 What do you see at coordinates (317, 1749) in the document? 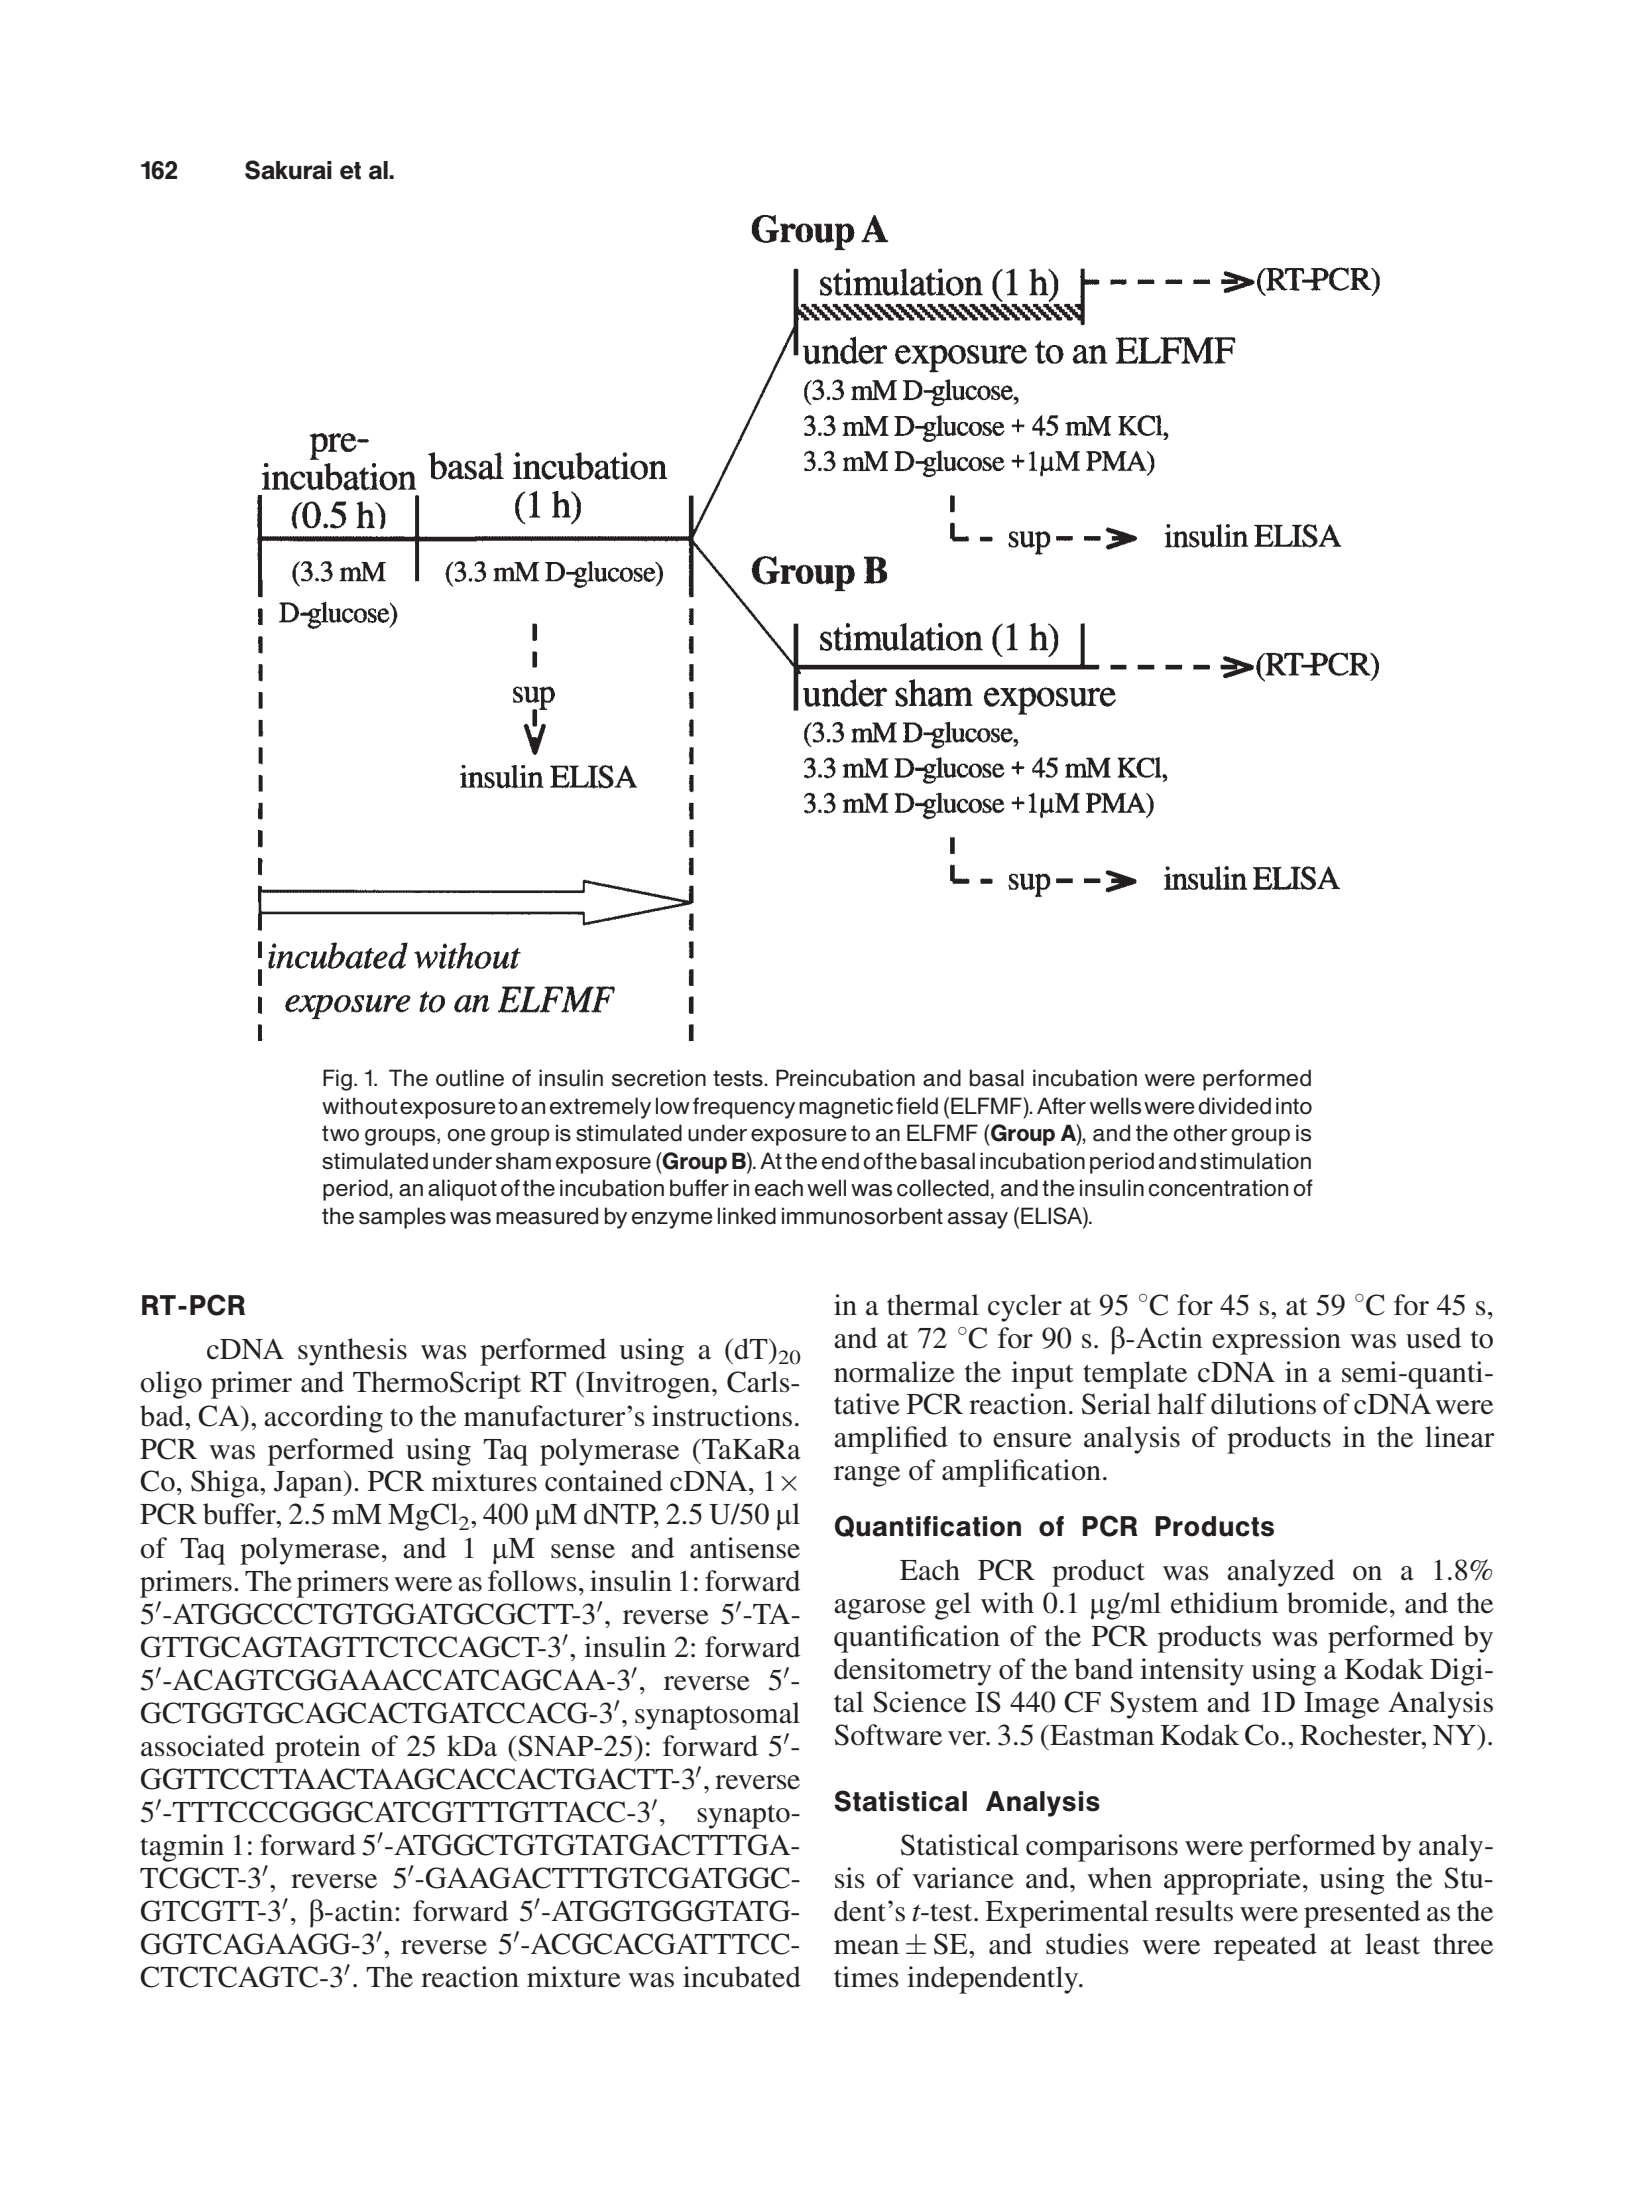
I see `protein` at bounding box center [317, 1749].
